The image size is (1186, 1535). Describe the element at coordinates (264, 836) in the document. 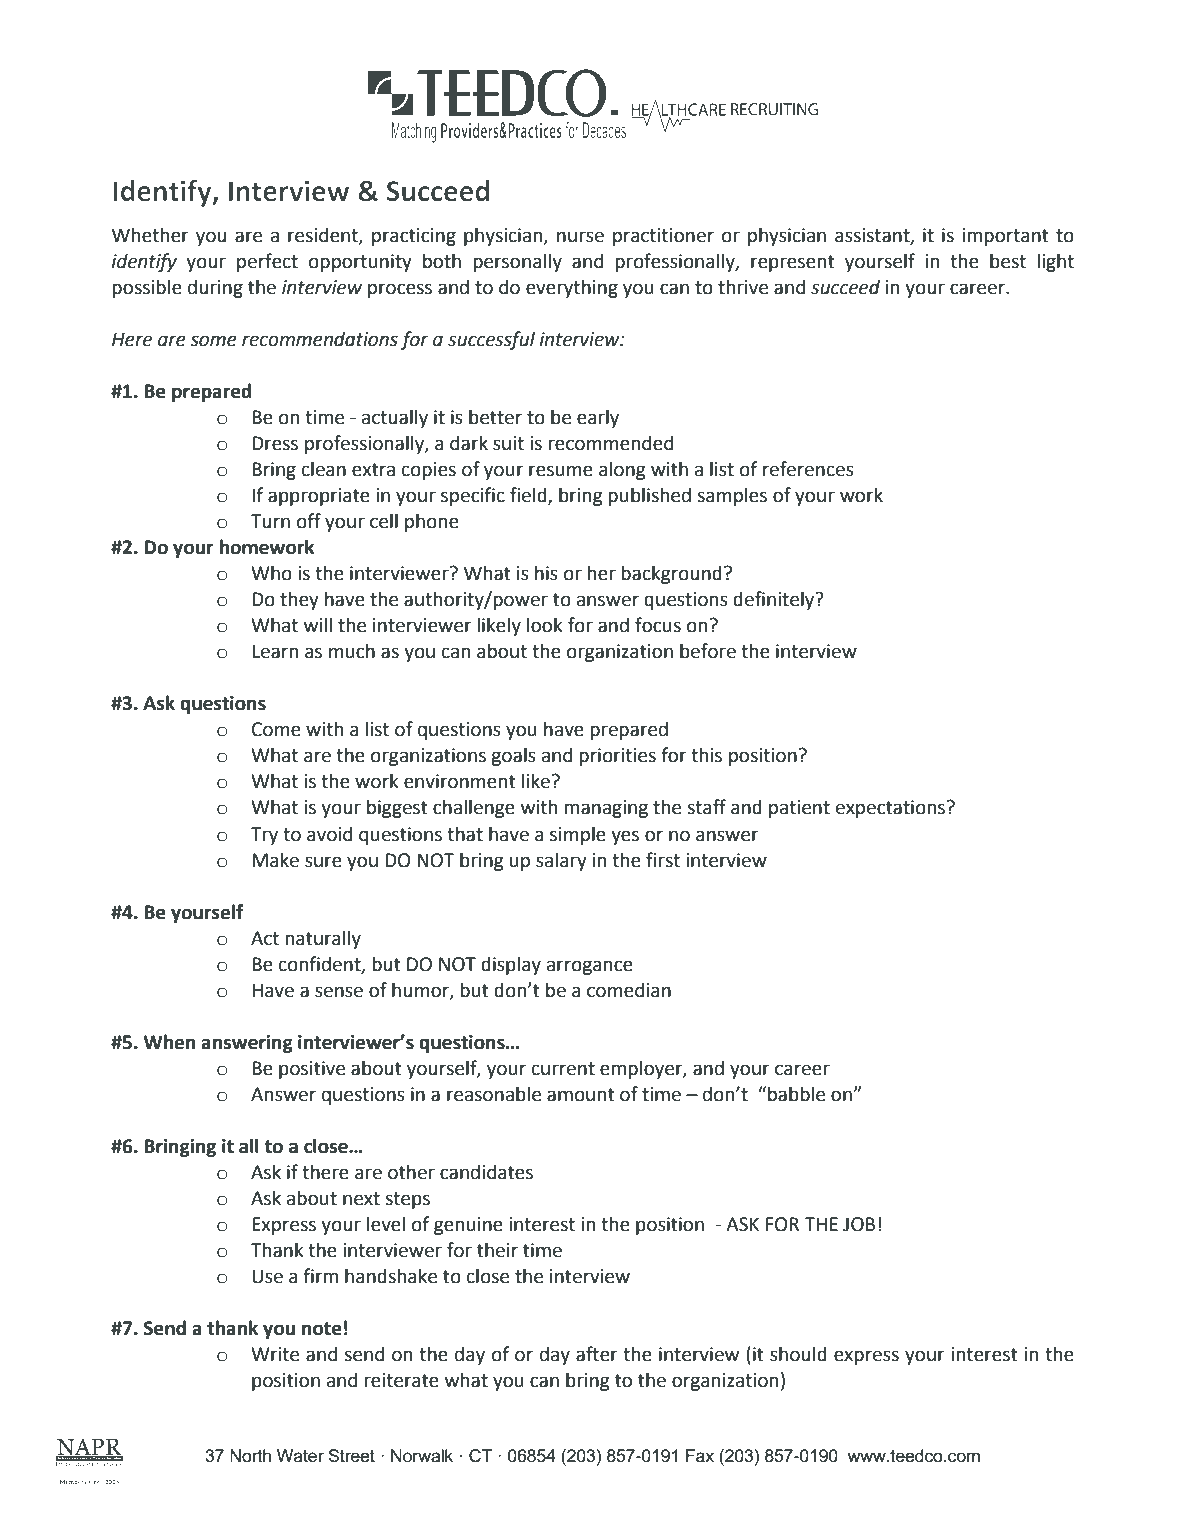

I see `Try` at that location.
